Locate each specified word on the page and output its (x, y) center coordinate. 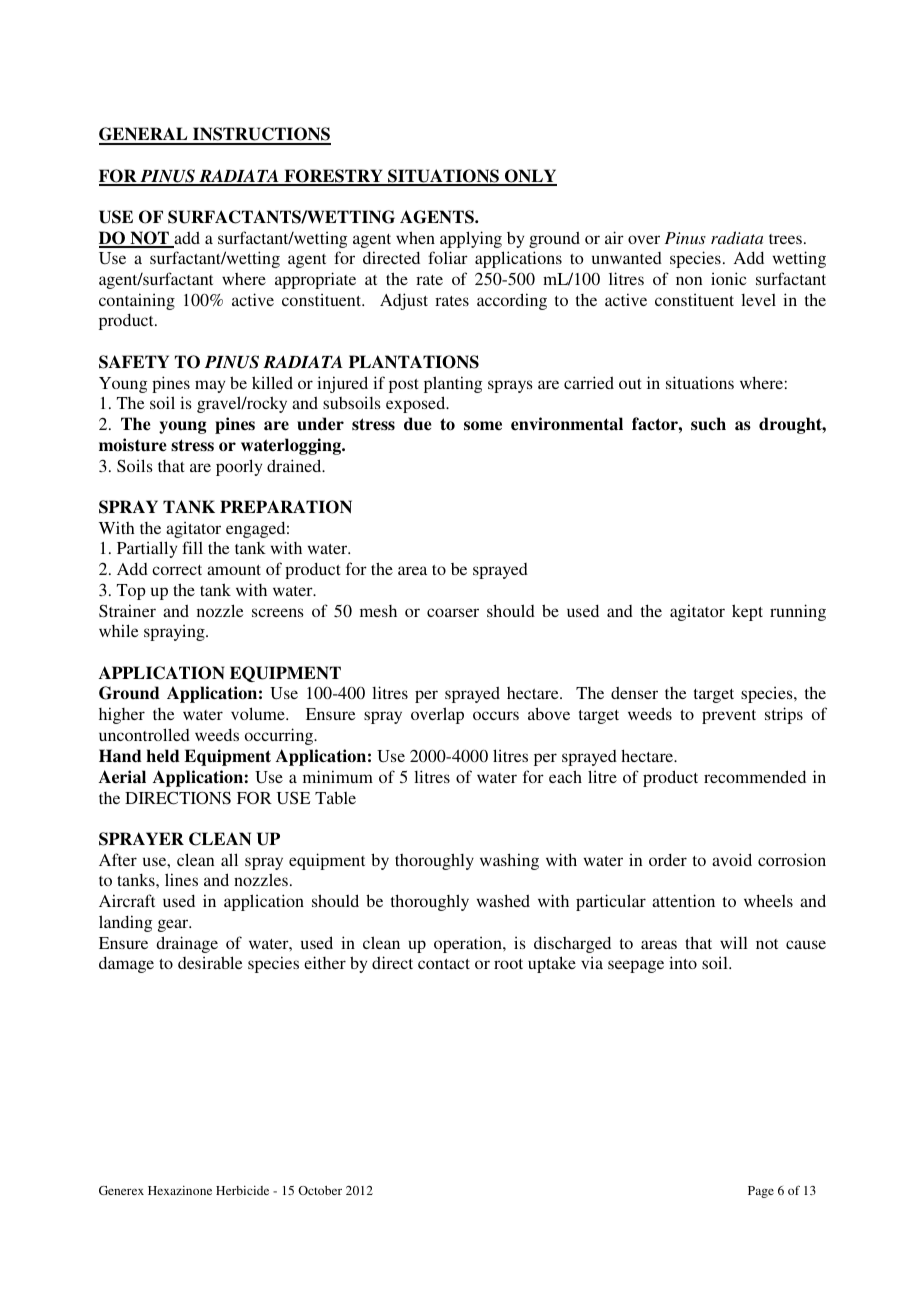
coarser (453, 612)
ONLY (529, 177)
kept (747, 612)
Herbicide (242, 1190)
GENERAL (144, 135)
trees (785, 239)
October (320, 1190)
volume (259, 713)
